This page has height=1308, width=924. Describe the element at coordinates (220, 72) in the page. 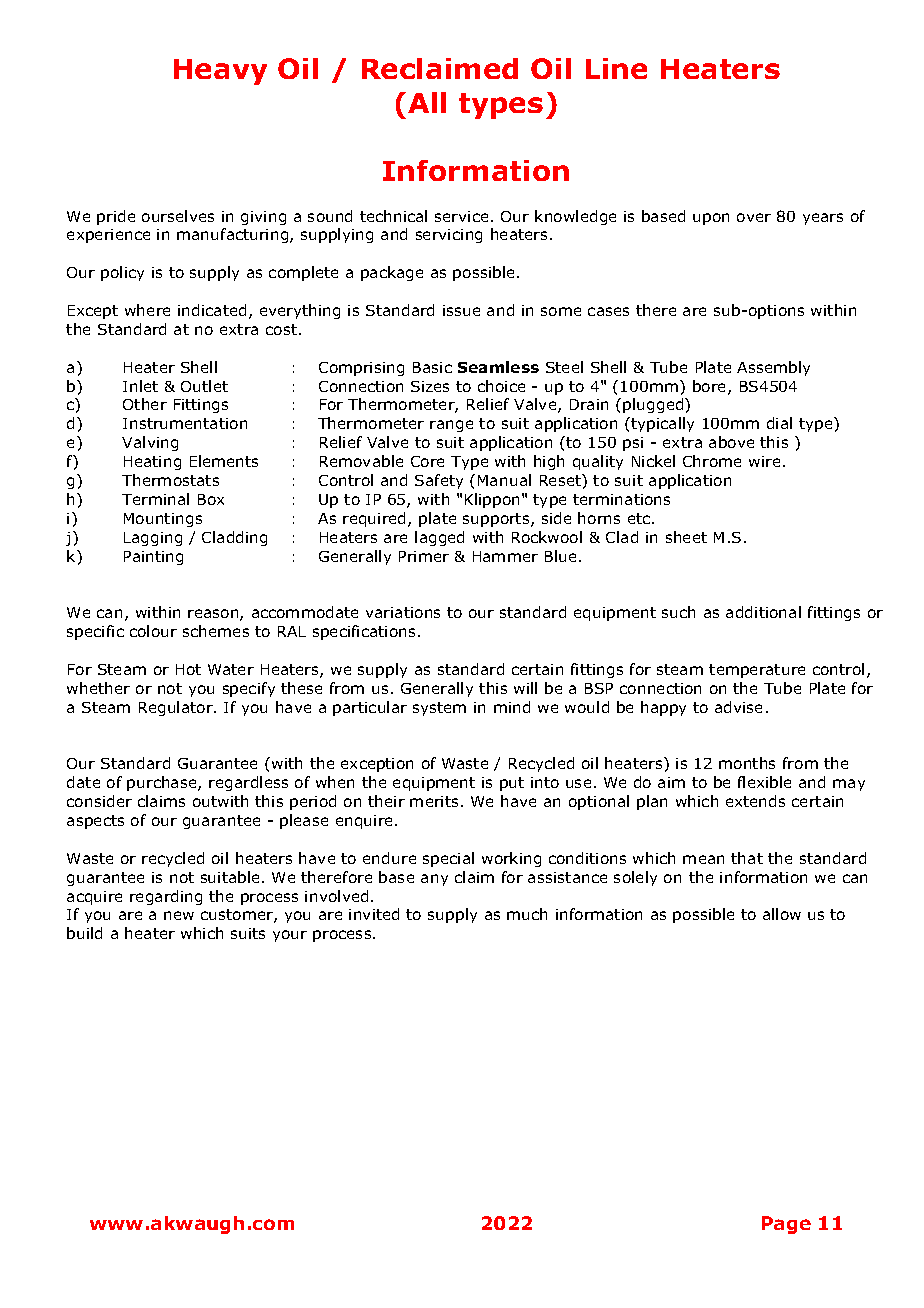

I see `Heavy` at that location.
